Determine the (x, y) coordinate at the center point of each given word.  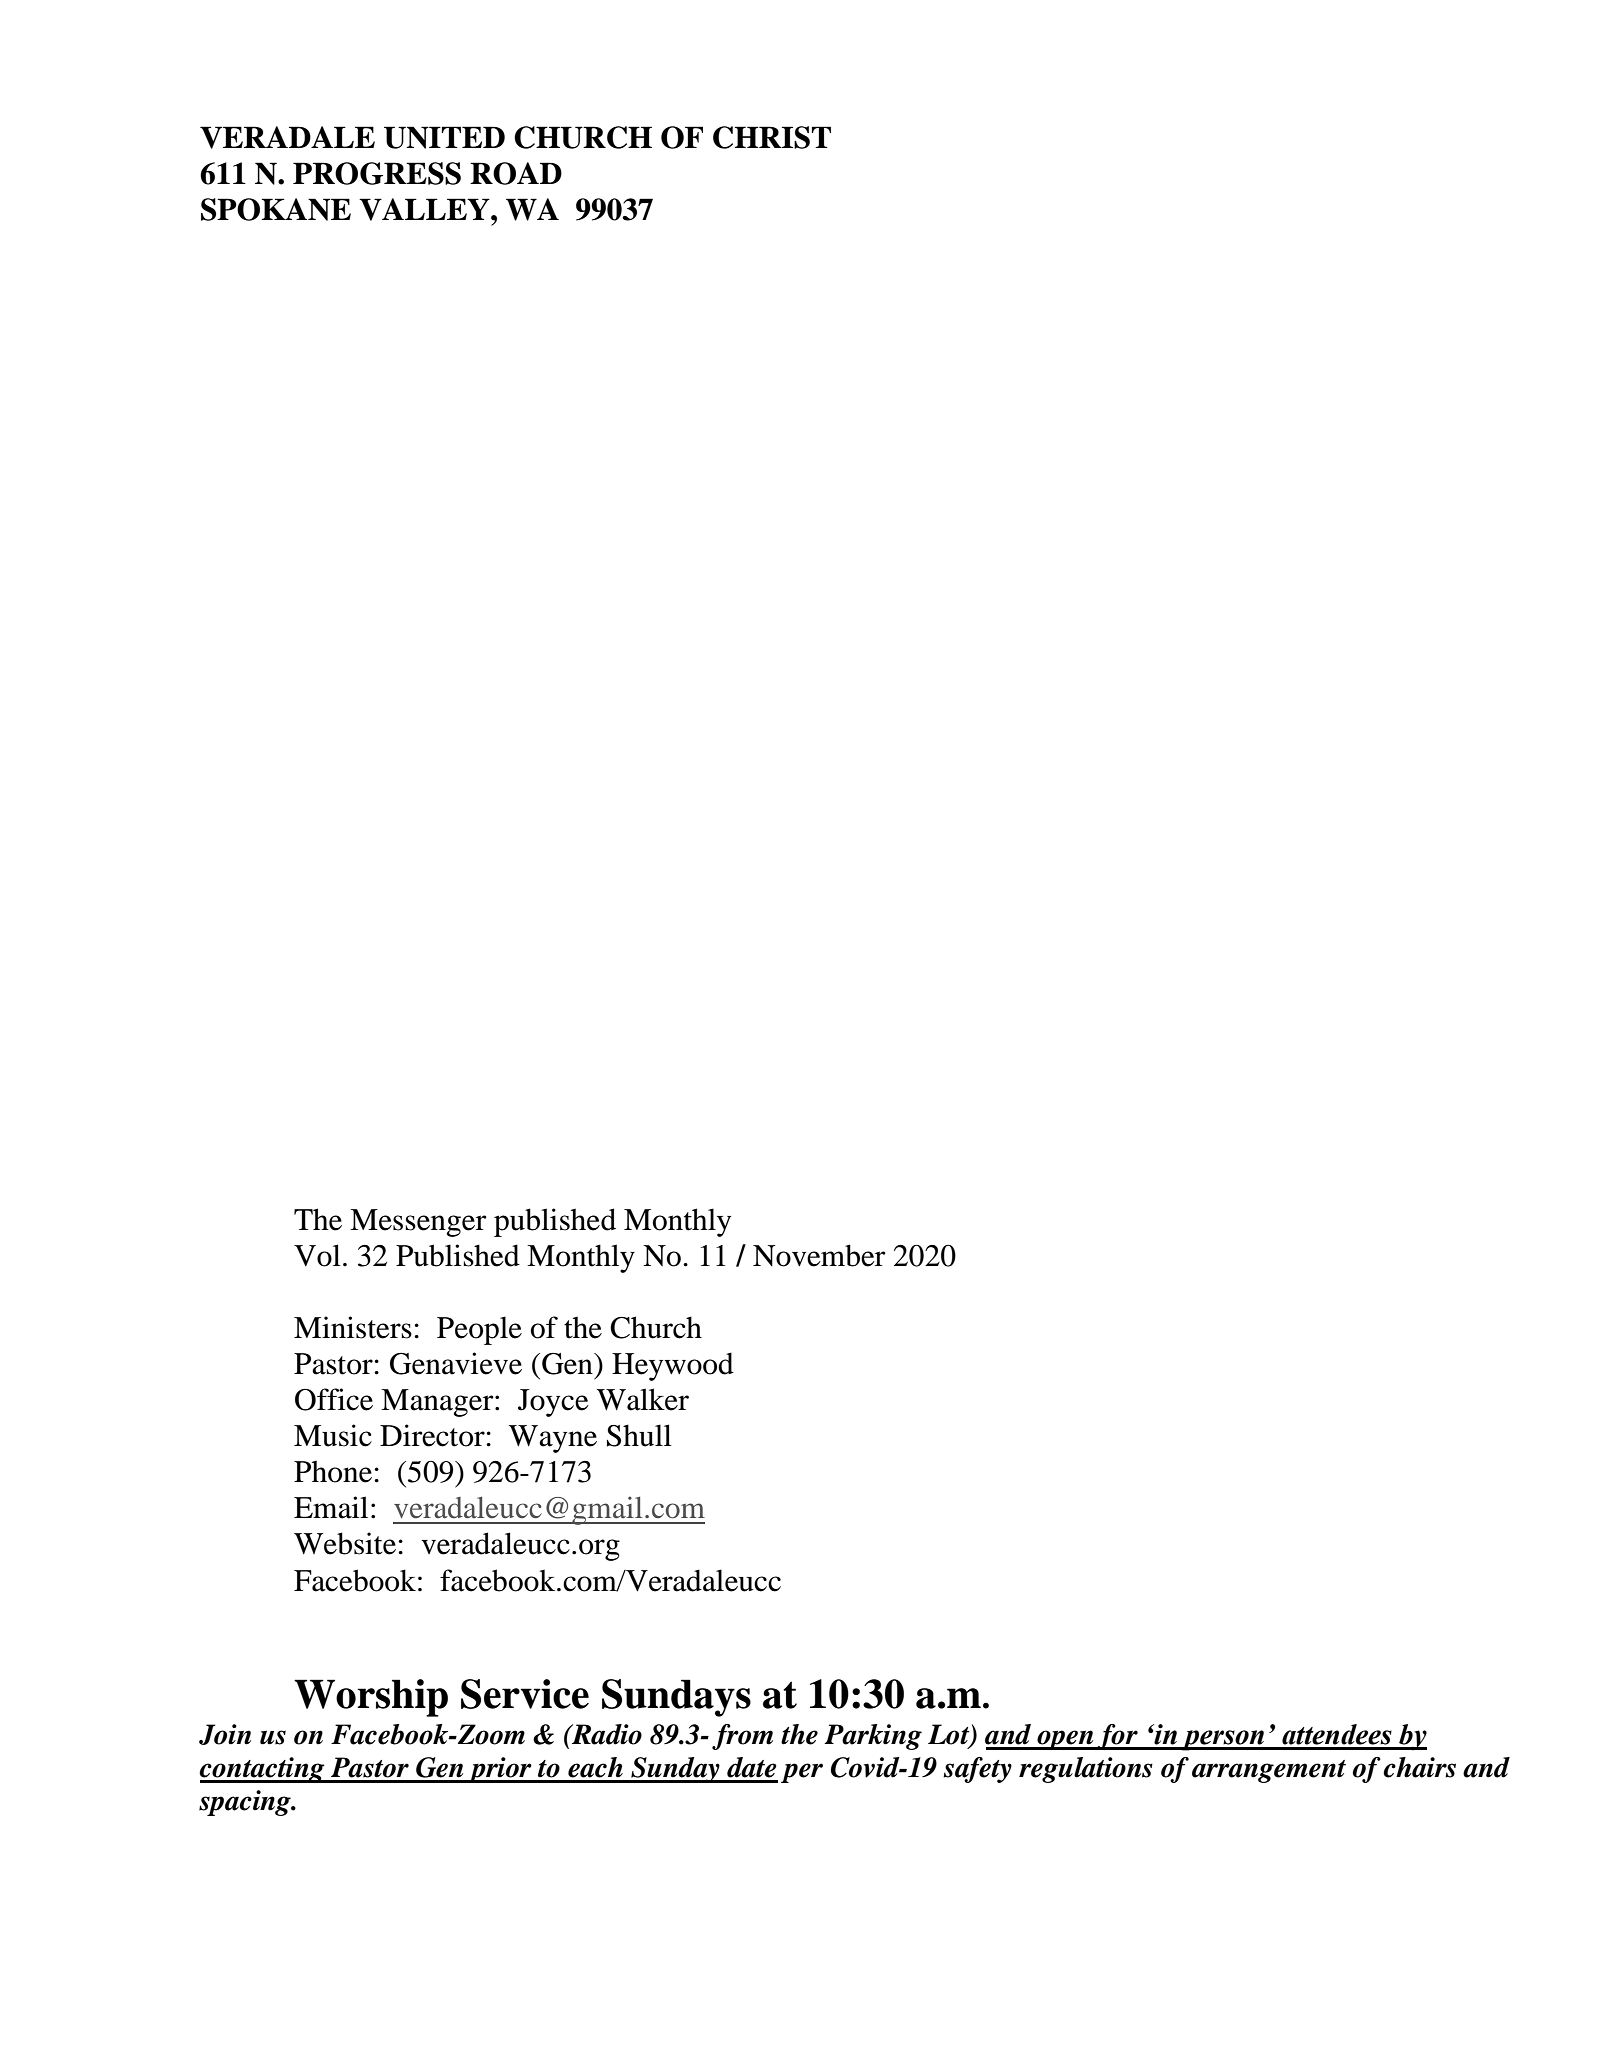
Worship (371, 1698)
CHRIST (772, 137)
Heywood (673, 1366)
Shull (639, 1435)
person (1223, 1740)
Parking (873, 1737)
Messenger (418, 1223)
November (819, 1255)
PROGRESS (377, 173)
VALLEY (425, 209)
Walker (643, 1399)
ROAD (516, 173)
